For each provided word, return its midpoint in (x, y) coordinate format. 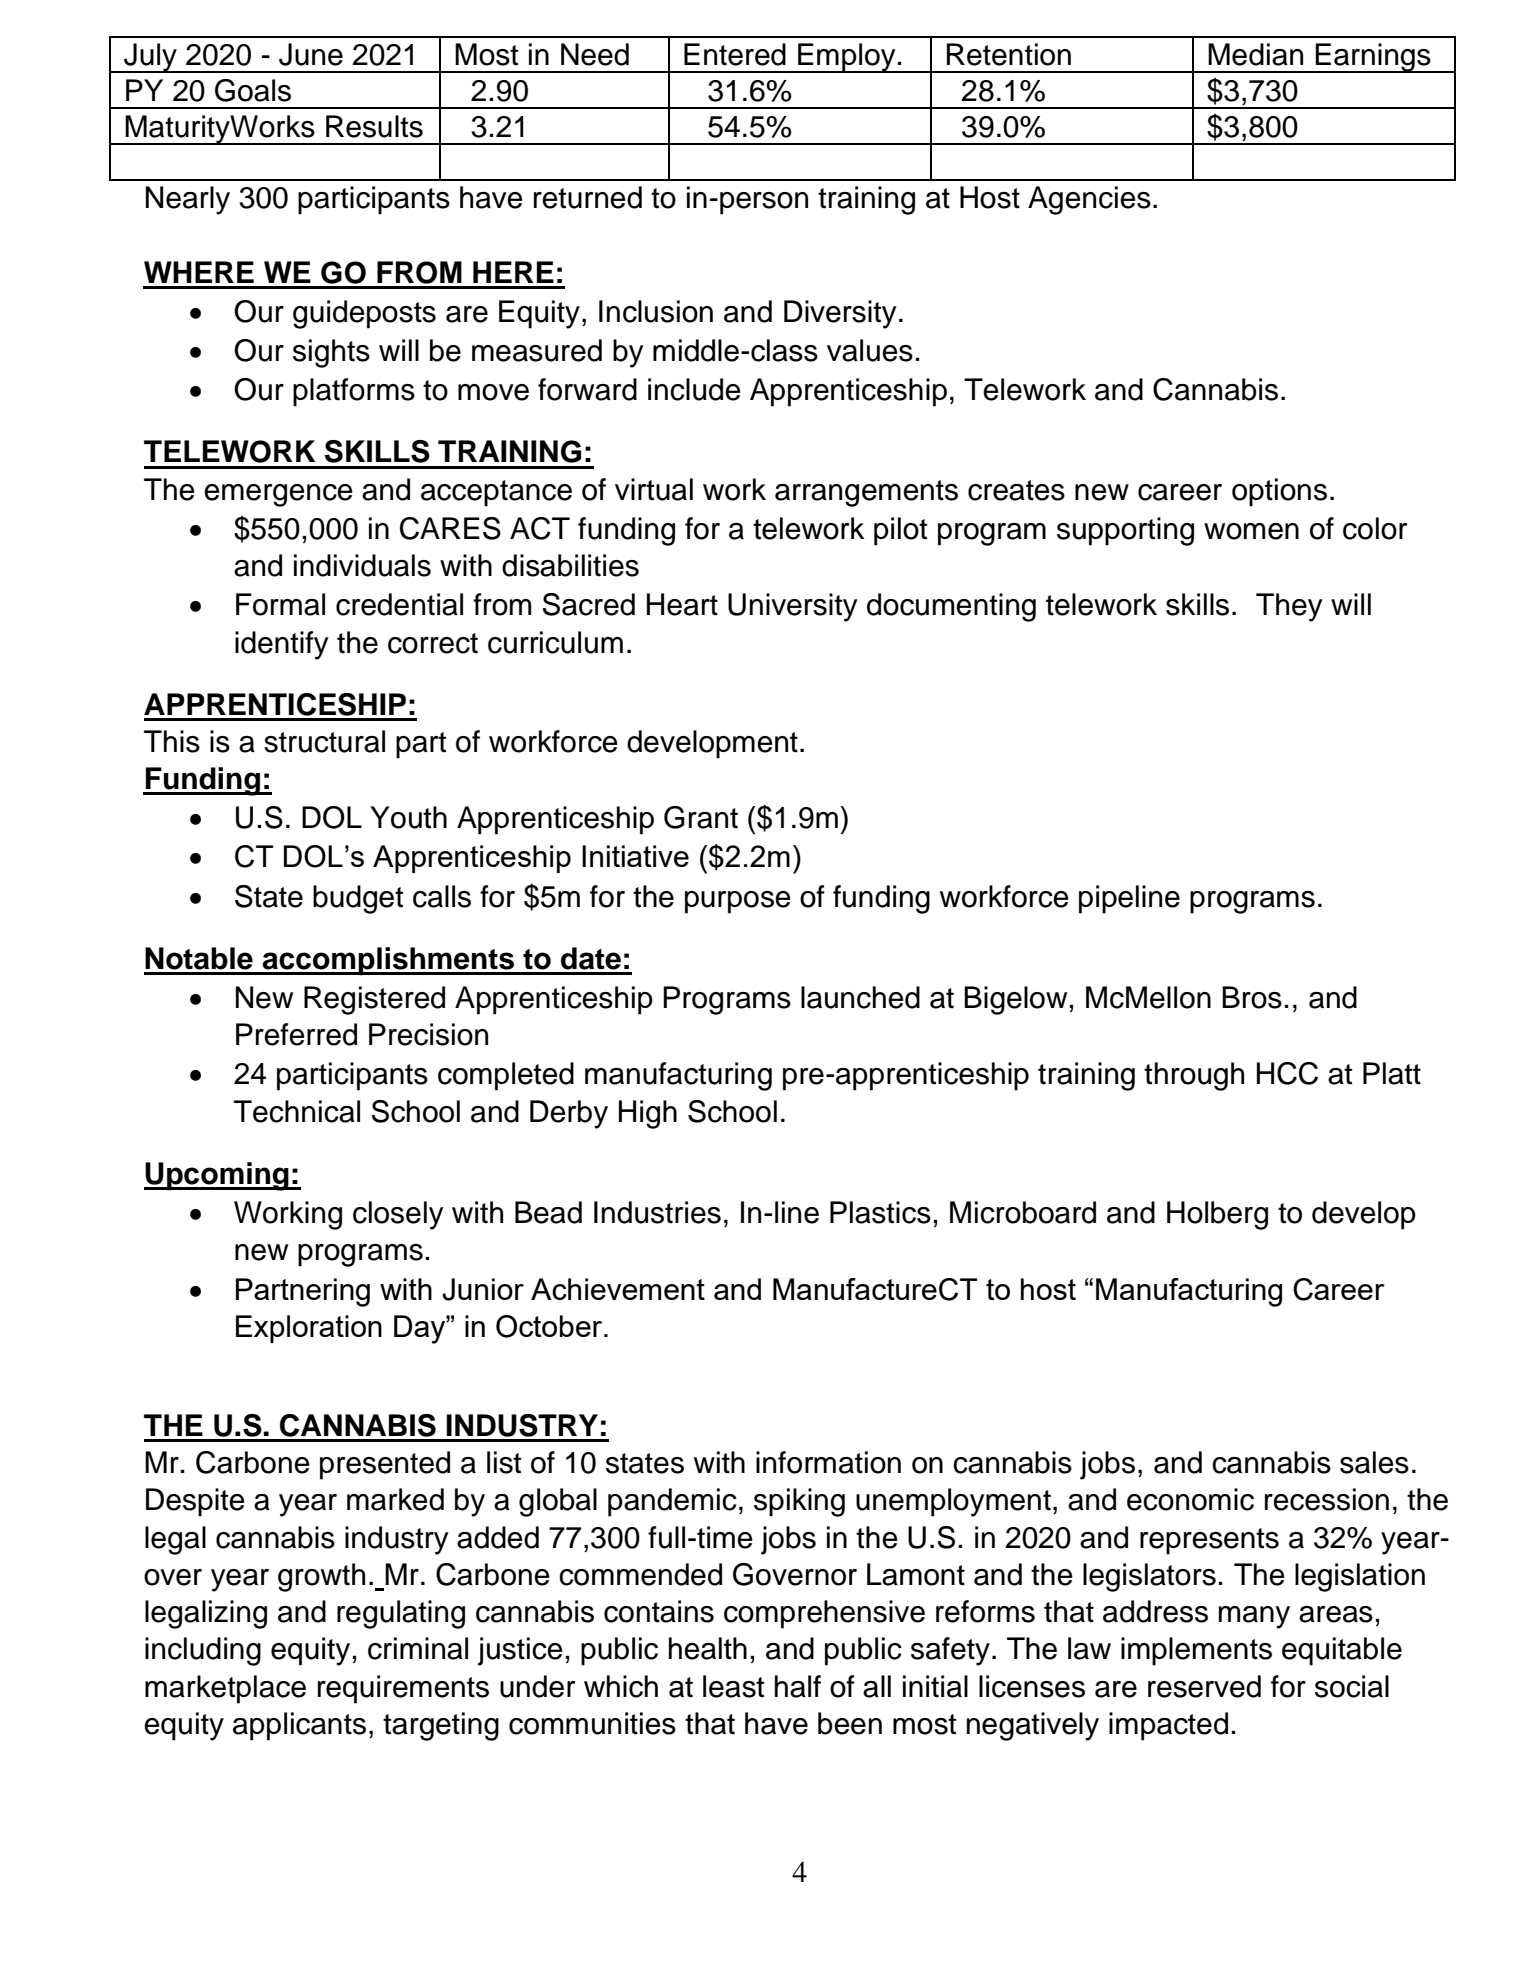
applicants (299, 1726)
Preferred (296, 1034)
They (1289, 607)
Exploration (309, 1329)
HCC (1287, 1073)
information (828, 1462)
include (694, 389)
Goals (253, 90)
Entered (735, 54)
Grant (701, 817)
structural (324, 741)
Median (1255, 54)
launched (860, 997)
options (1279, 492)
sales (1374, 1462)
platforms (354, 392)
